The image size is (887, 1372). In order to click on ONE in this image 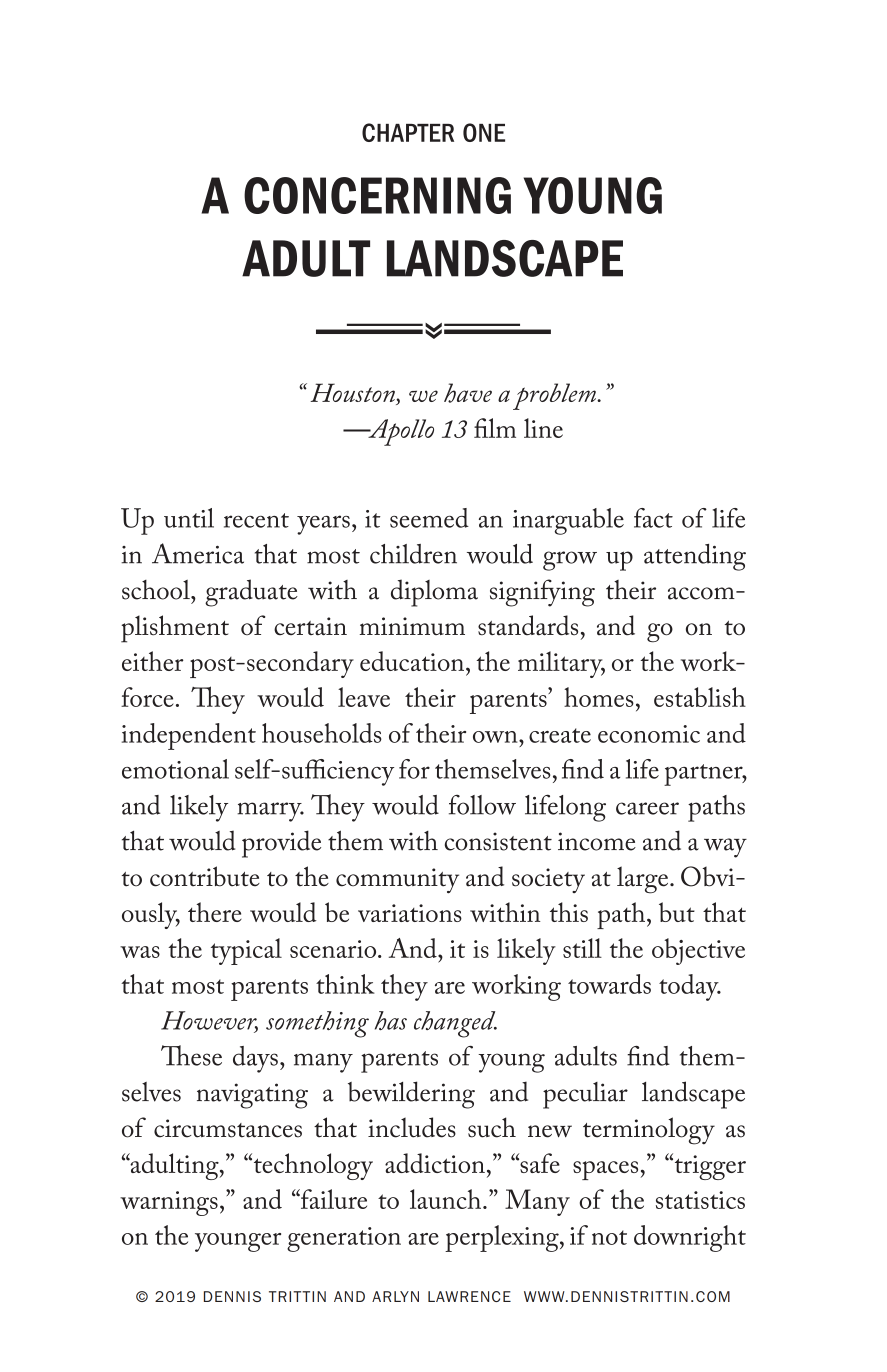, I will do `click(484, 132)`.
